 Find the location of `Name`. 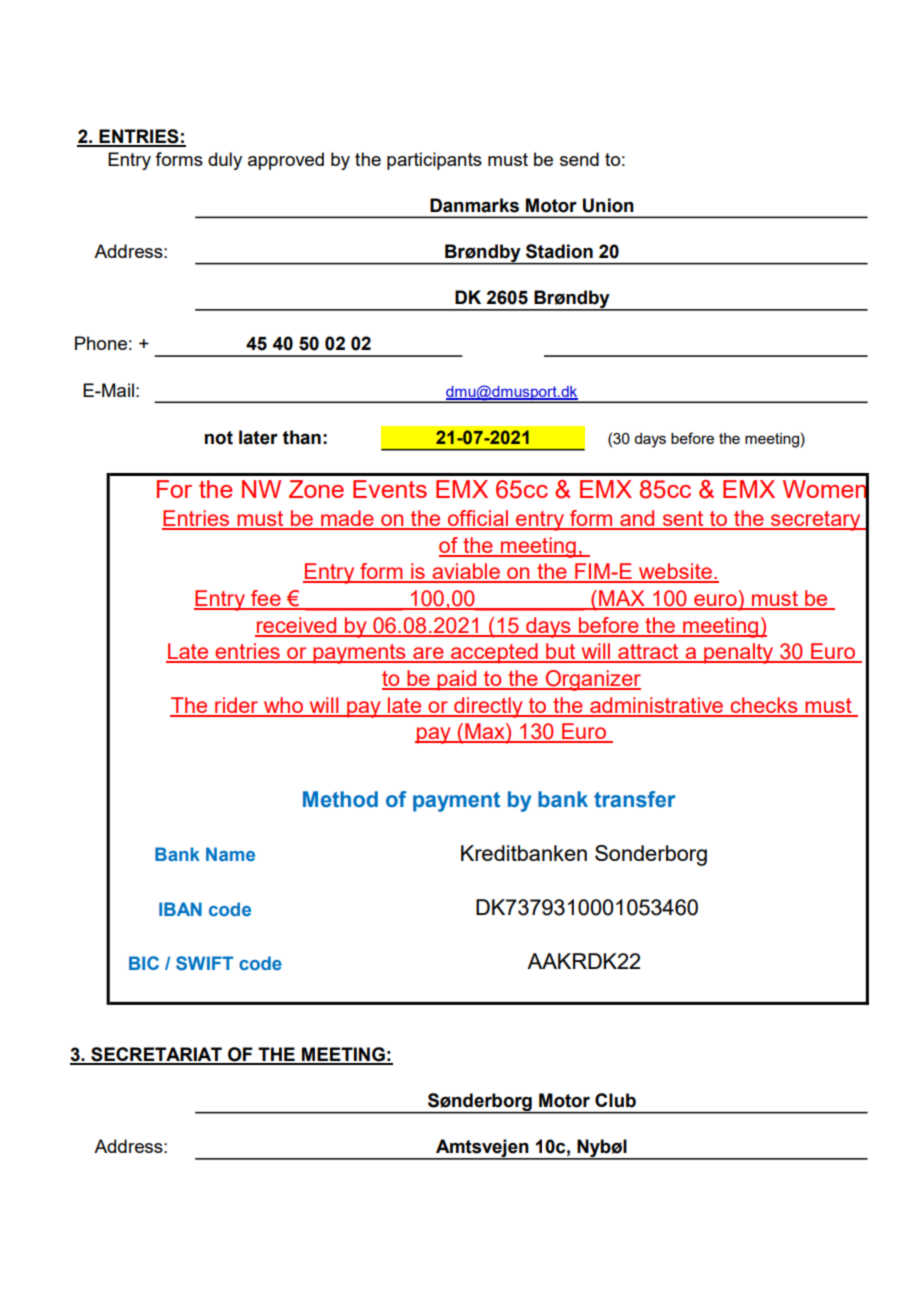

Name is located at coordinates (230, 854).
